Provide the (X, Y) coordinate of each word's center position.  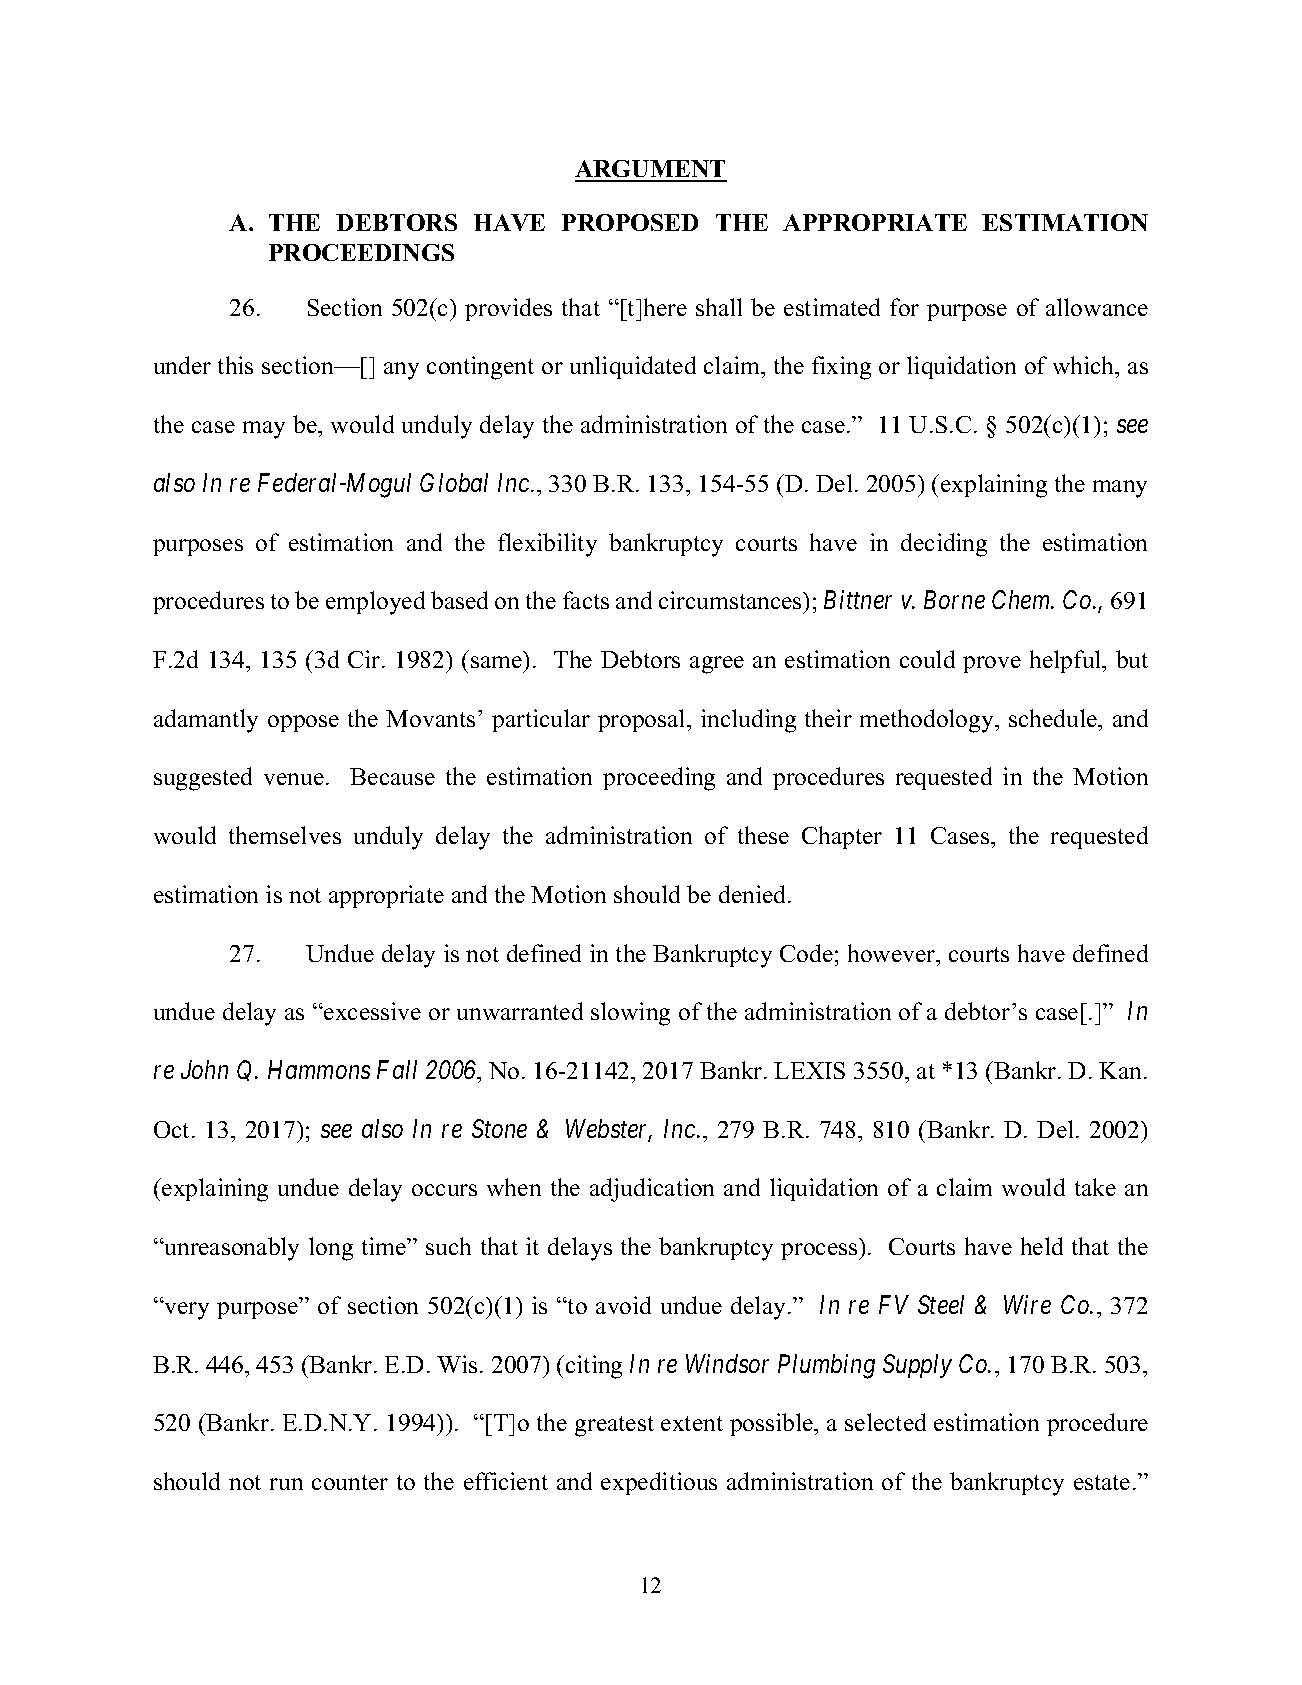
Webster (609, 1130)
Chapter (842, 837)
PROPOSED (630, 222)
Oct (173, 1129)
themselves (285, 835)
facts (586, 600)
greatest (614, 1426)
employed (375, 603)
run (286, 1484)
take (1095, 1187)
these (763, 835)
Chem (1022, 599)
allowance (1097, 307)
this (235, 365)
